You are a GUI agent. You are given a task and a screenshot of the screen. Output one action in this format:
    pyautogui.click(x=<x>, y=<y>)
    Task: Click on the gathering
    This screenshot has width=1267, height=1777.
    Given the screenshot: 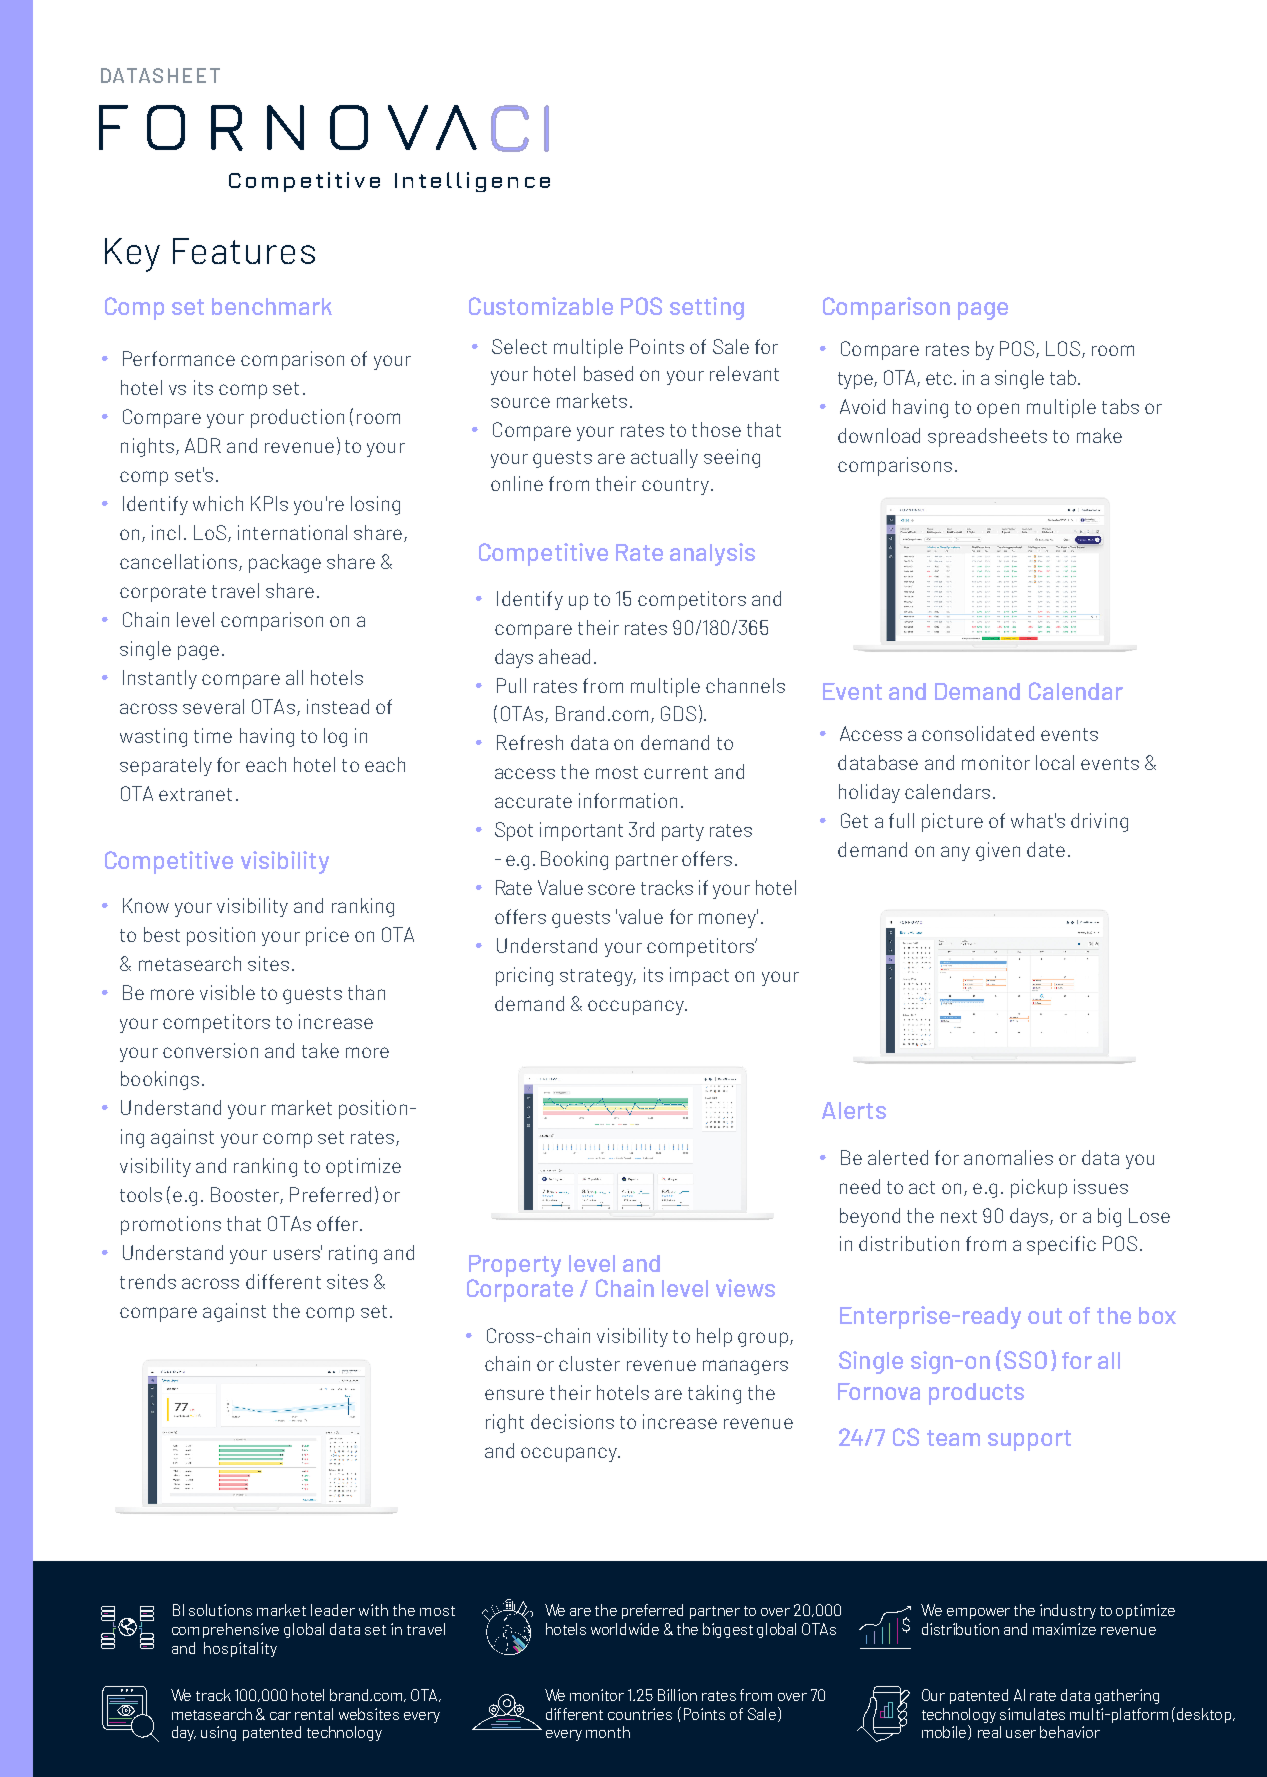 What is the action you would take?
    pyautogui.click(x=1127, y=1696)
